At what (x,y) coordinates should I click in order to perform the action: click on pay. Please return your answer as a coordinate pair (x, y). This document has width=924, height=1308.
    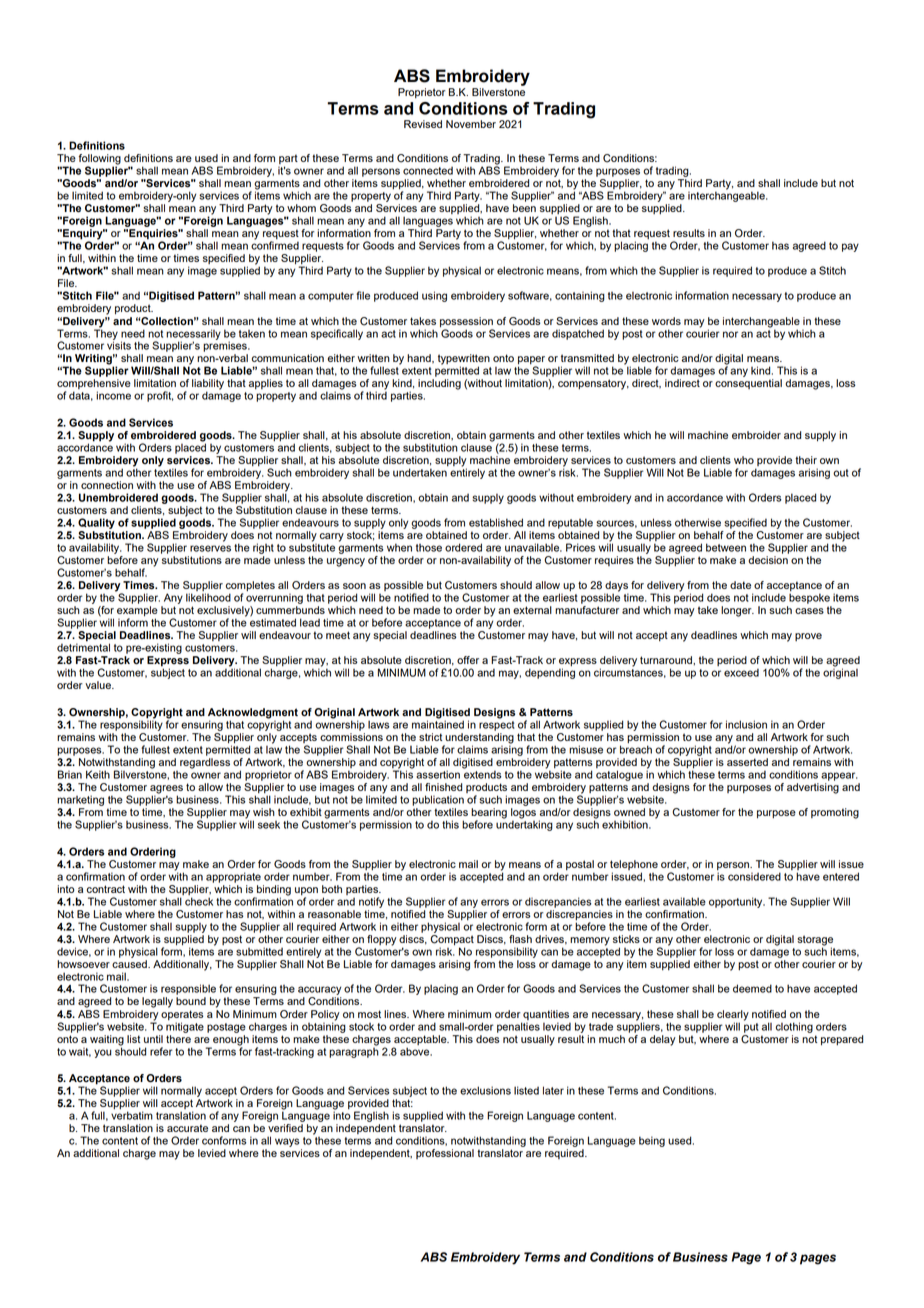
    Looking at the image, I should click on (850, 247).
